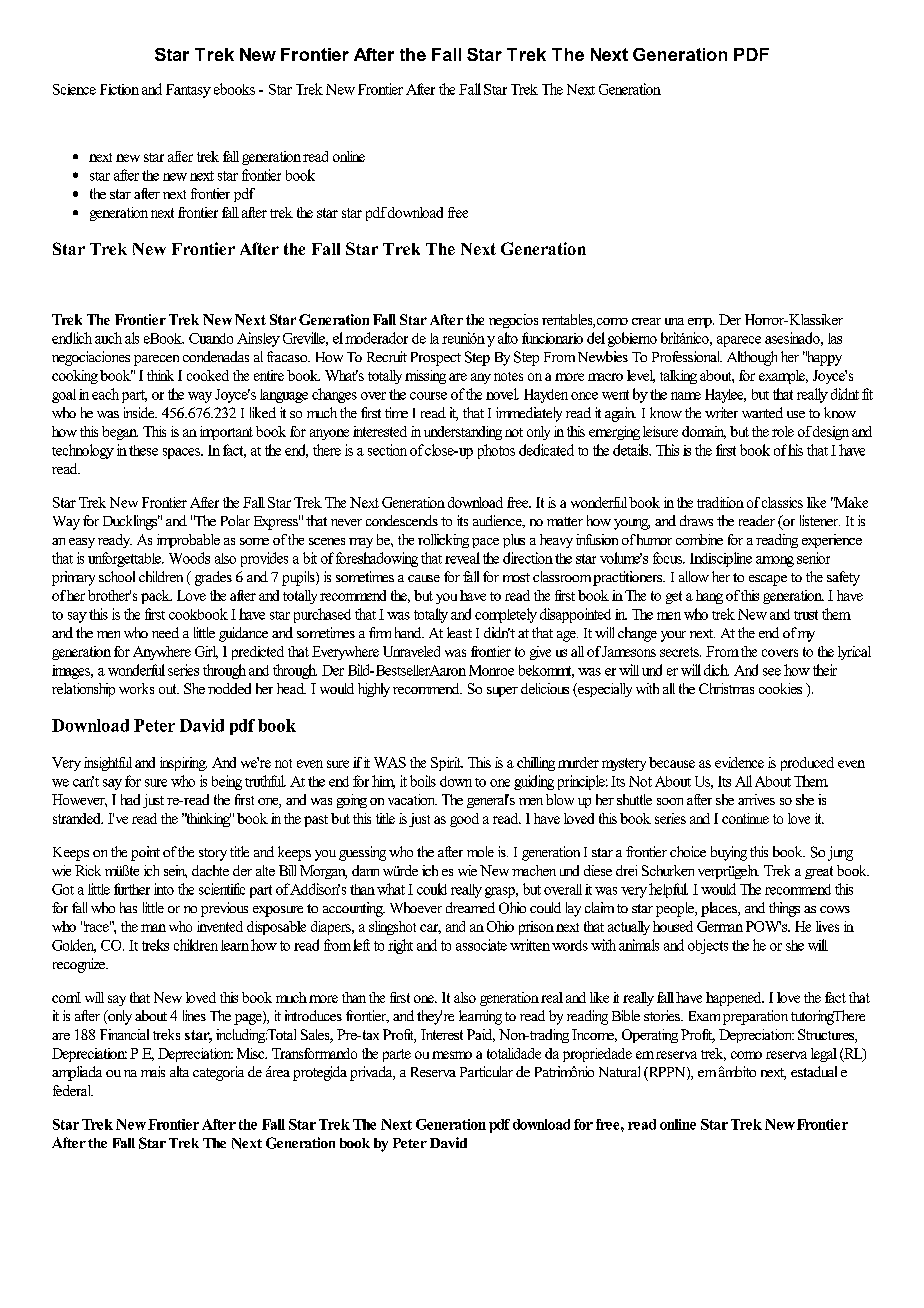  What do you see at coordinates (506, 615) in the image?
I see `completely` at bounding box center [506, 615].
